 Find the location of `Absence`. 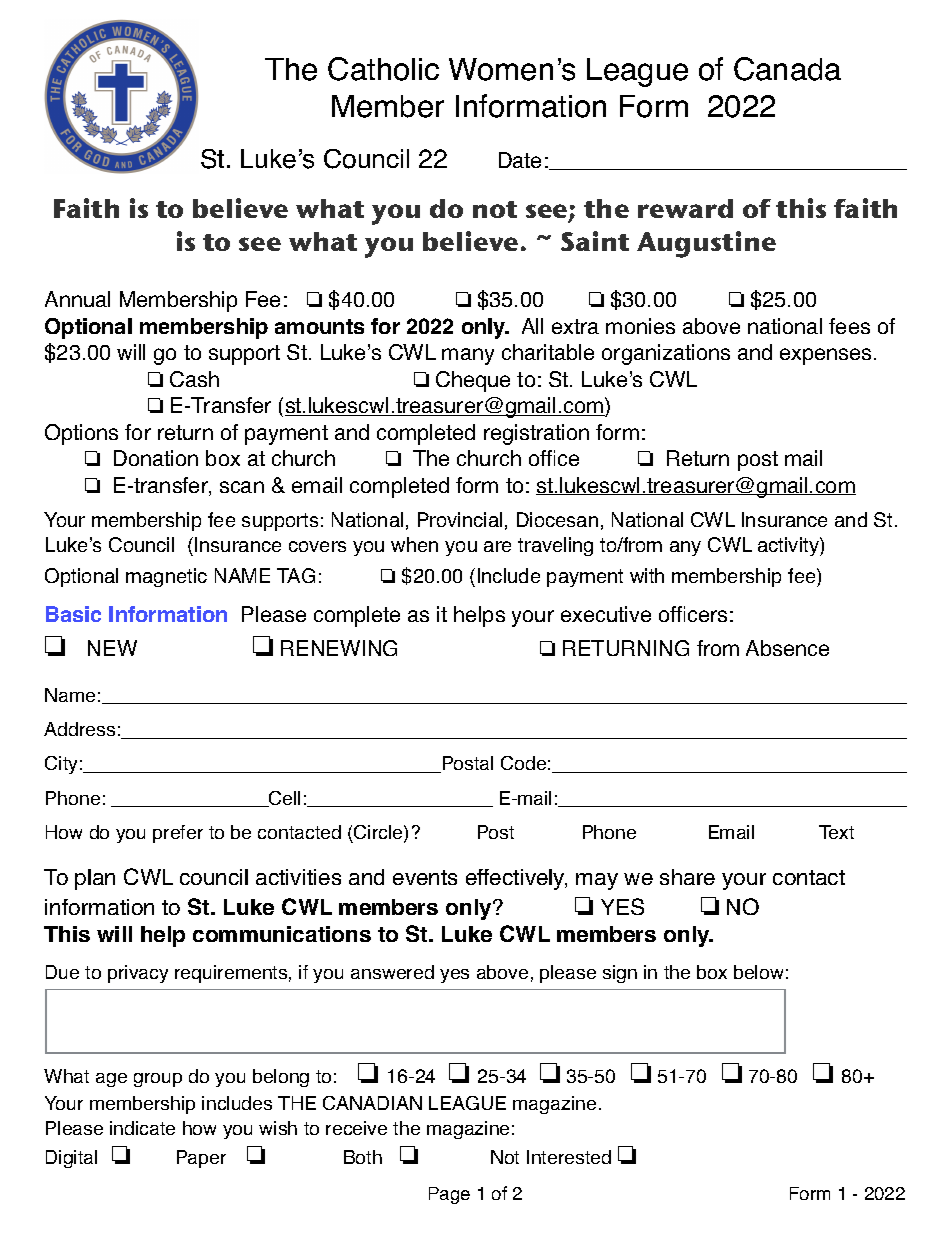

Absence is located at coordinates (787, 648).
